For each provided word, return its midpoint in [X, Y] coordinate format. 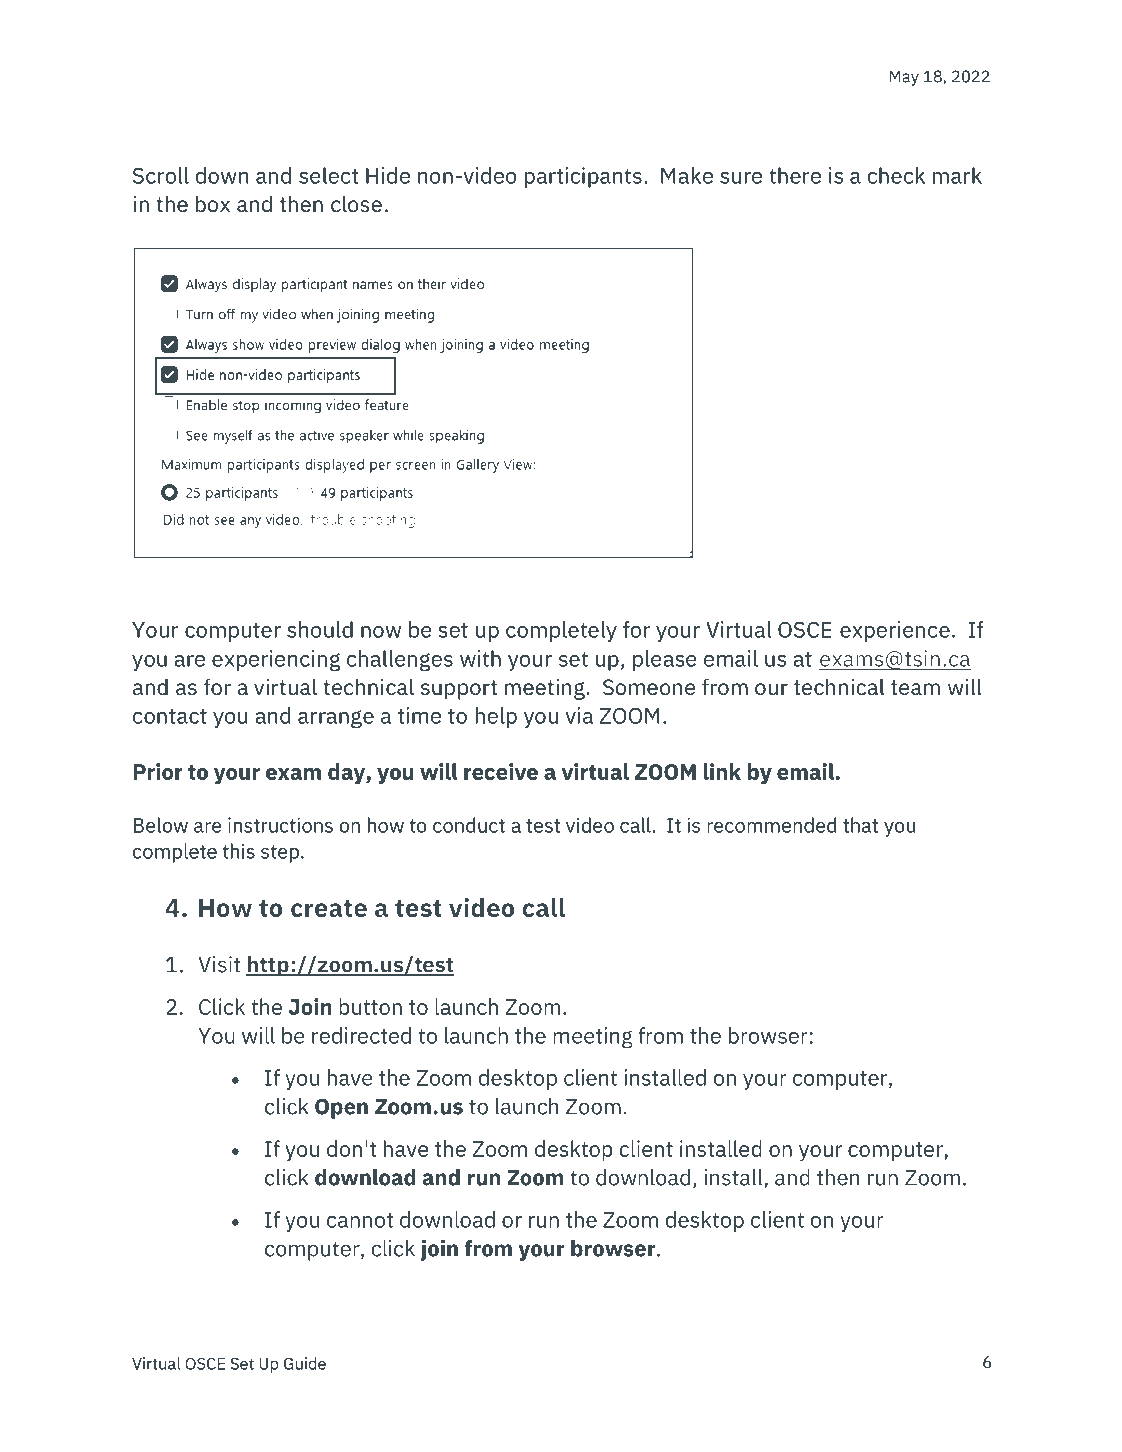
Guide [305, 1363]
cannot [360, 1220]
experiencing [276, 660]
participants [583, 177]
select [328, 175]
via [579, 715]
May [904, 78]
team [915, 688]
